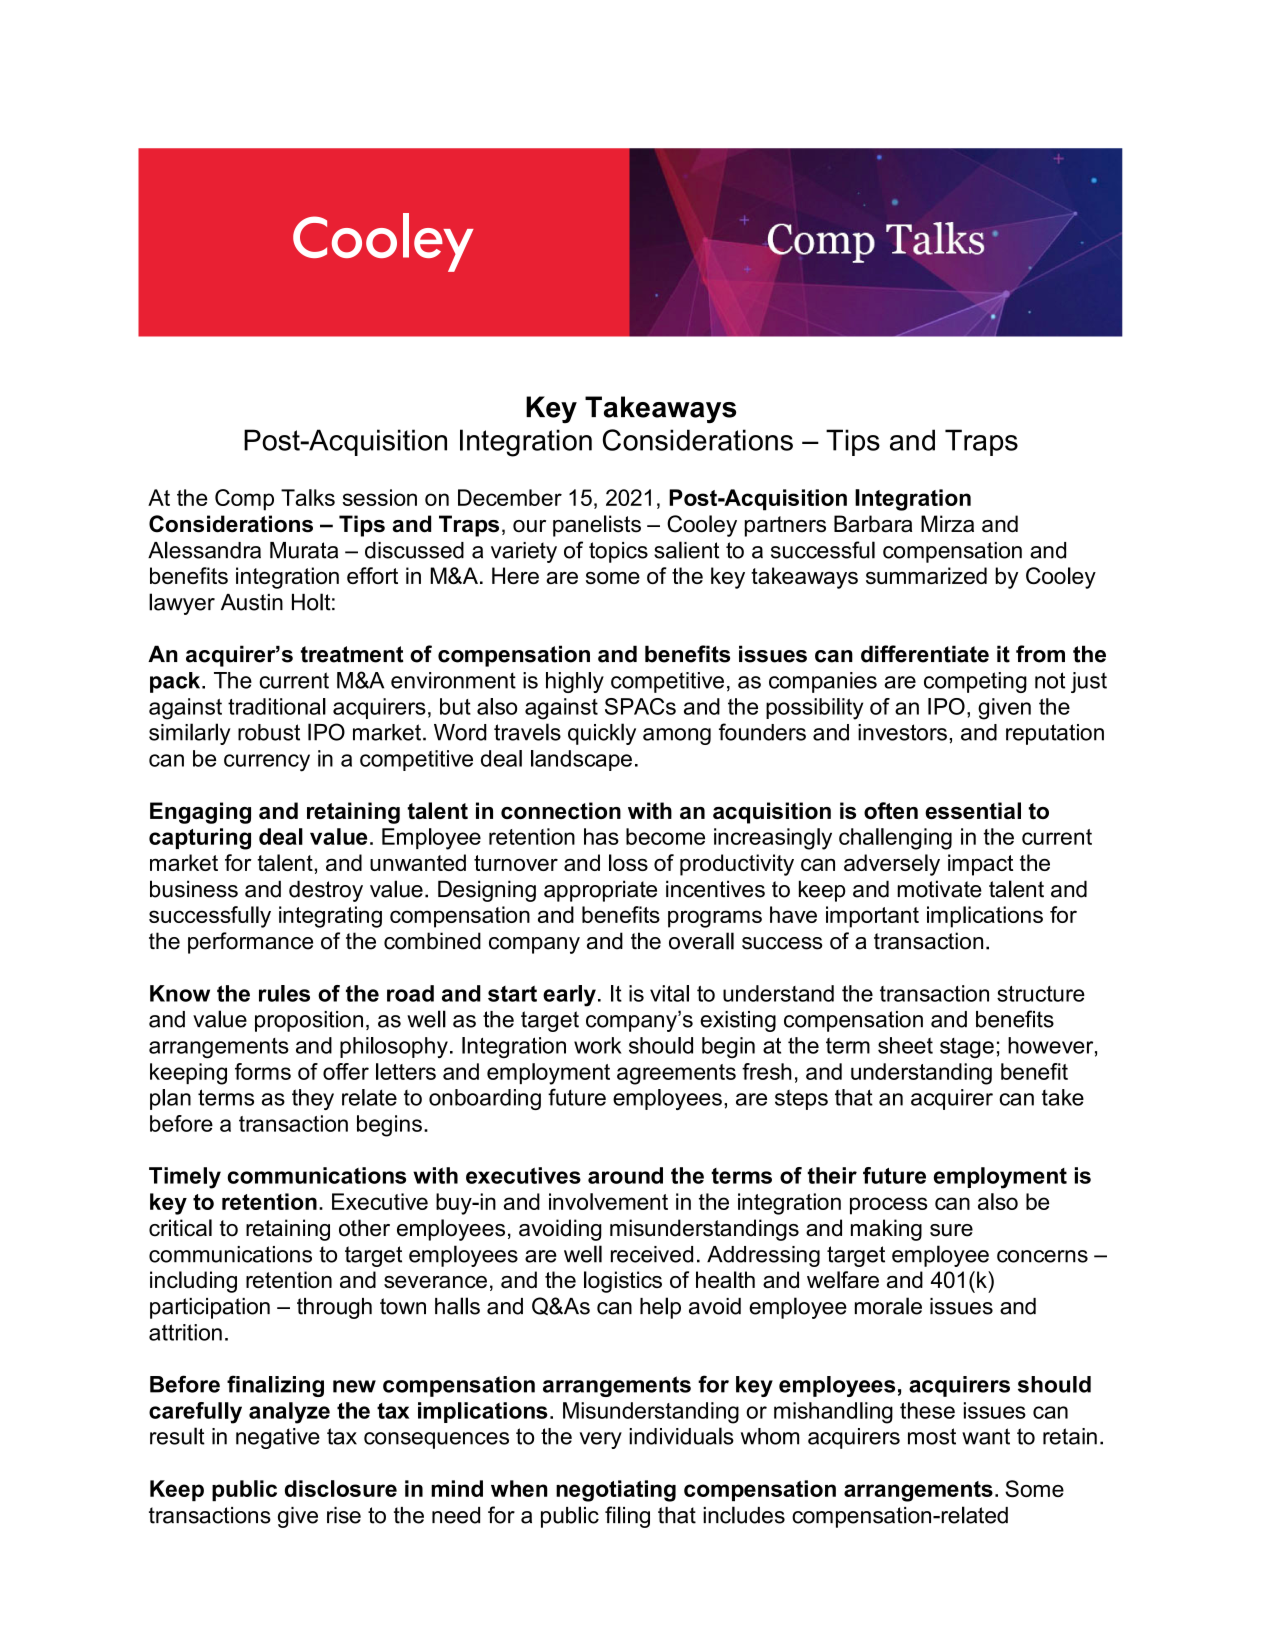 The image size is (1262, 1633). What do you see at coordinates (888, 1206) in the screenshot?
I see `process` at bounding box center [888, 1206].
